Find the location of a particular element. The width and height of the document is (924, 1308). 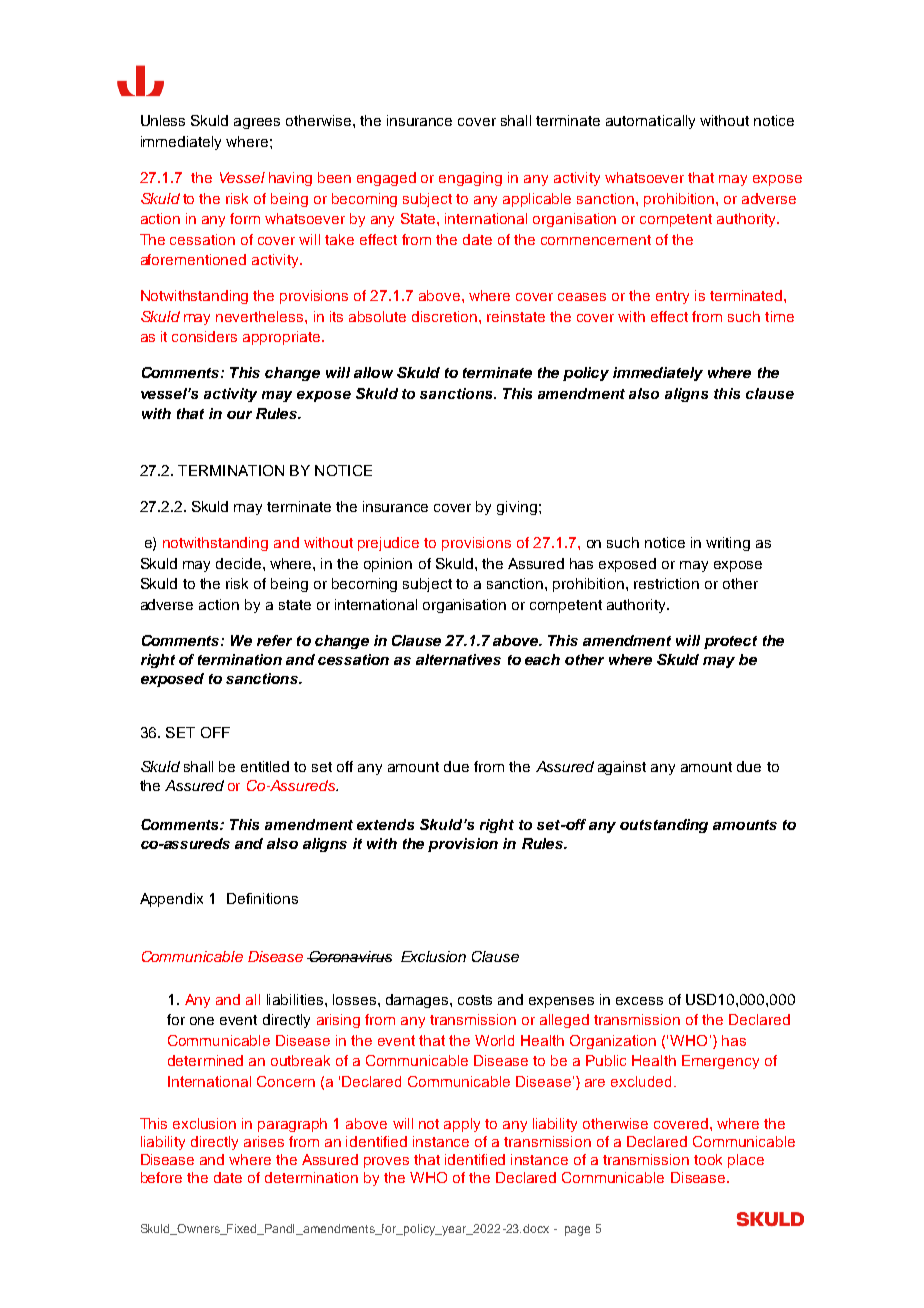

protect is located at coordinates (730, 642).
